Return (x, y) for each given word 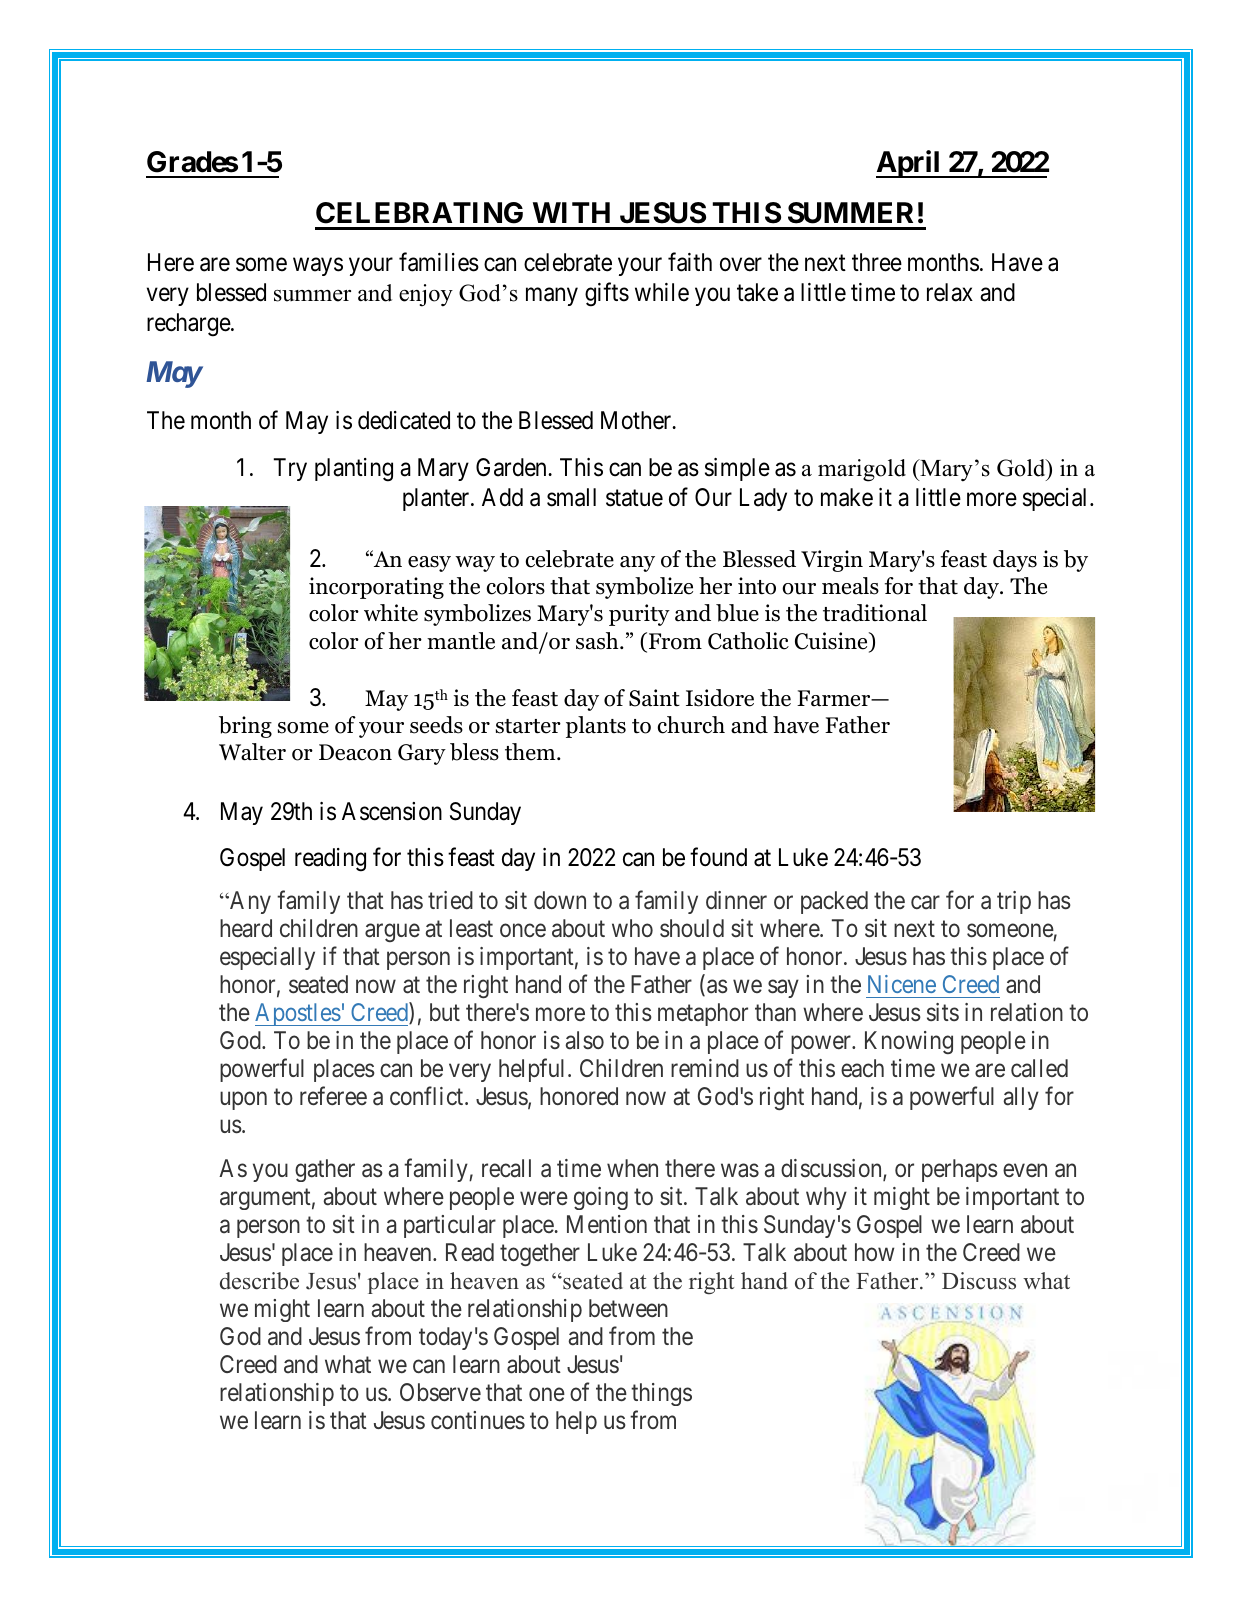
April (909, 164)
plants (596, 727)
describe (259, 1281)
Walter (252, 752)
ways (318, 267)
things (661, 1394)
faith (690, 262)
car (925, 902)
